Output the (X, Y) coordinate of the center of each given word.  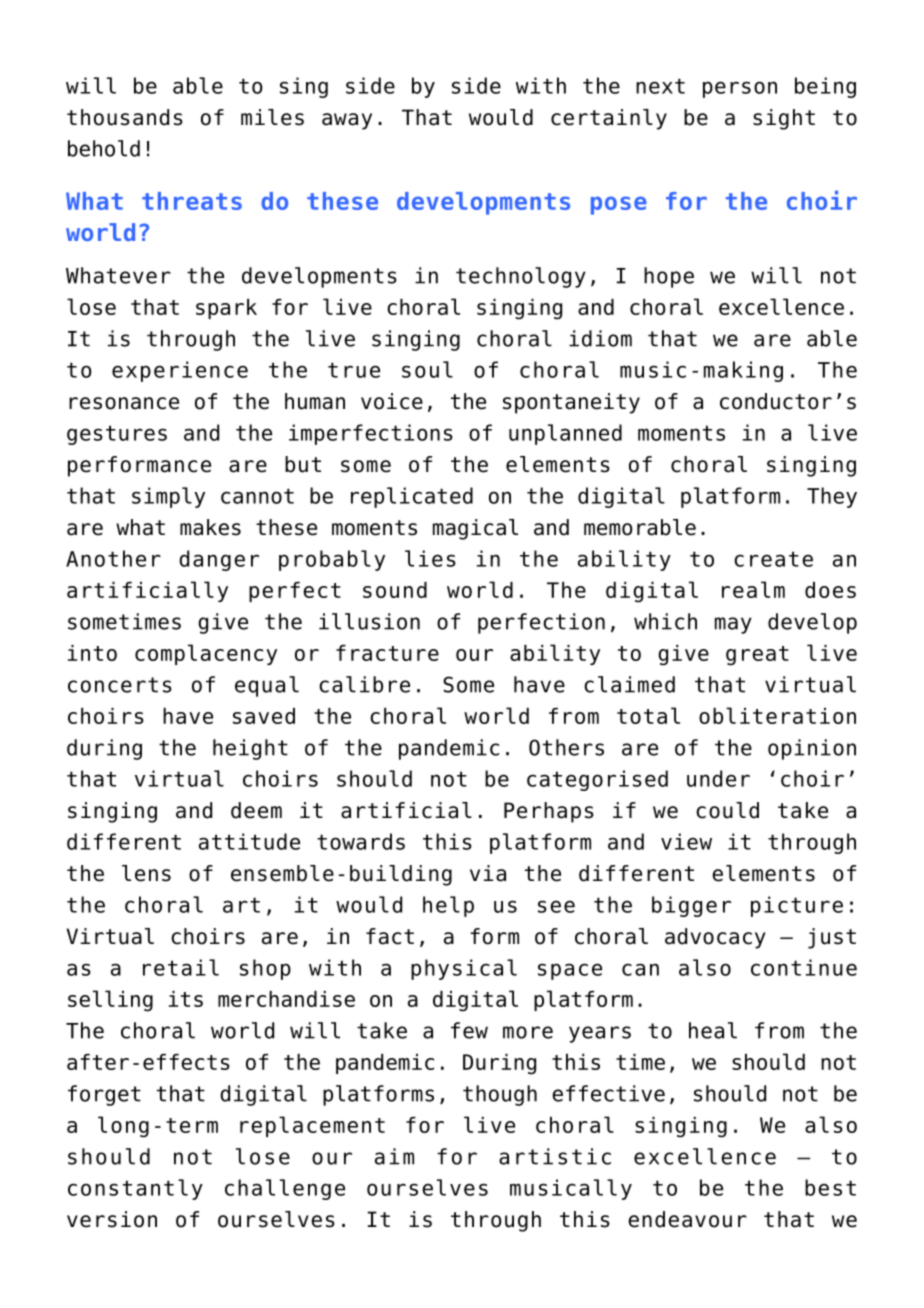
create (773, 559)
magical (475, 529)
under (718, 778)
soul (427, 369)
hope (669, 277)
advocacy (715, 938)
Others (566, 747)
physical (464, 969)
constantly (135, 1189)
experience (180, 371)
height (250, 749)
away (347, 121)
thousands (125, 117)
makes (210, 527)
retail (181, 967)
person (740, 89)
